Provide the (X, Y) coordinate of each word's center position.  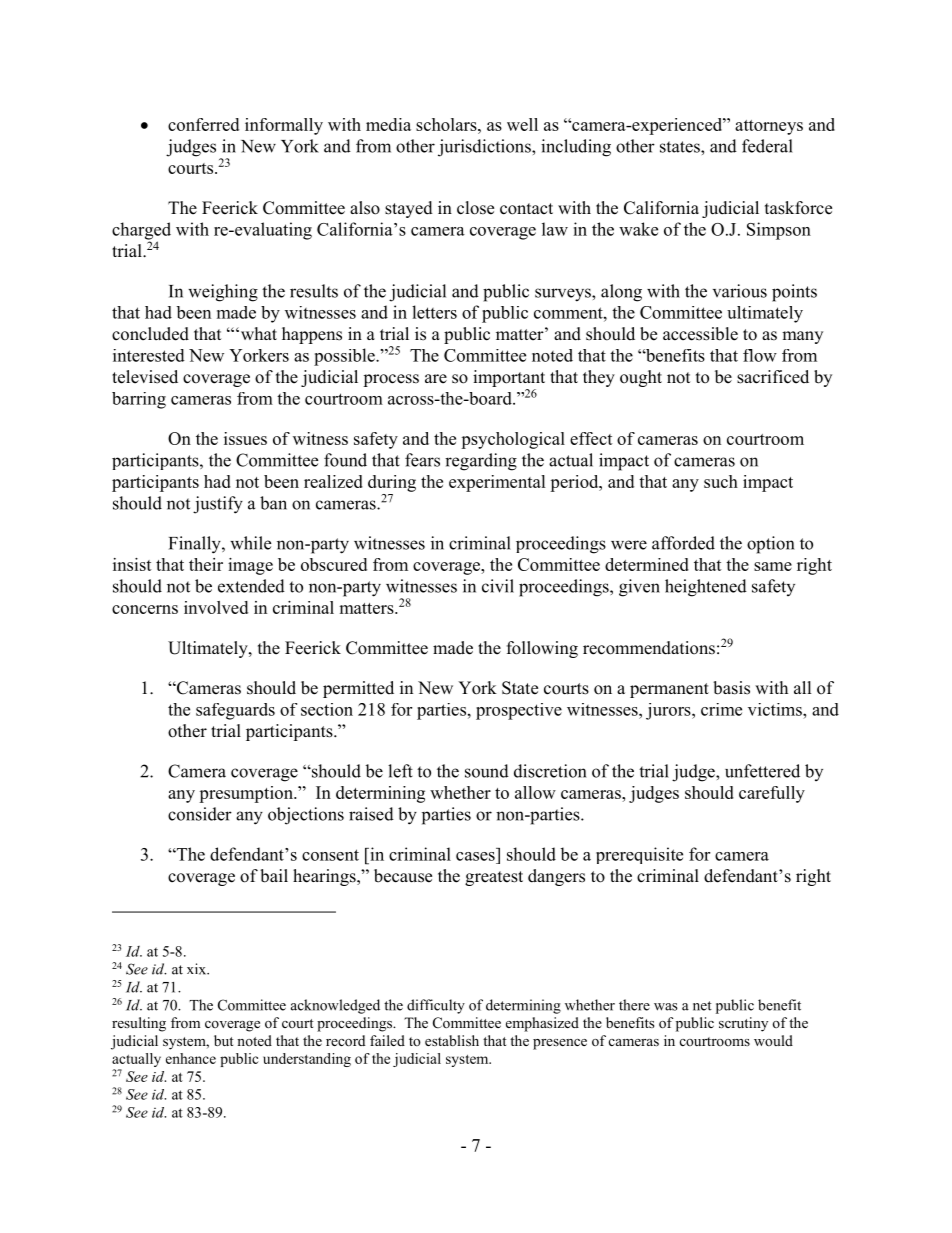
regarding (481, 462)
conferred (203, 124)
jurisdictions (485, 148)
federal (767, 146)
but (224, 1040)
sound (487, 771)
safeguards (235, 711)
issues (245, 438)
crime (721, 709)
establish (452, 1040)
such (721, 481)
